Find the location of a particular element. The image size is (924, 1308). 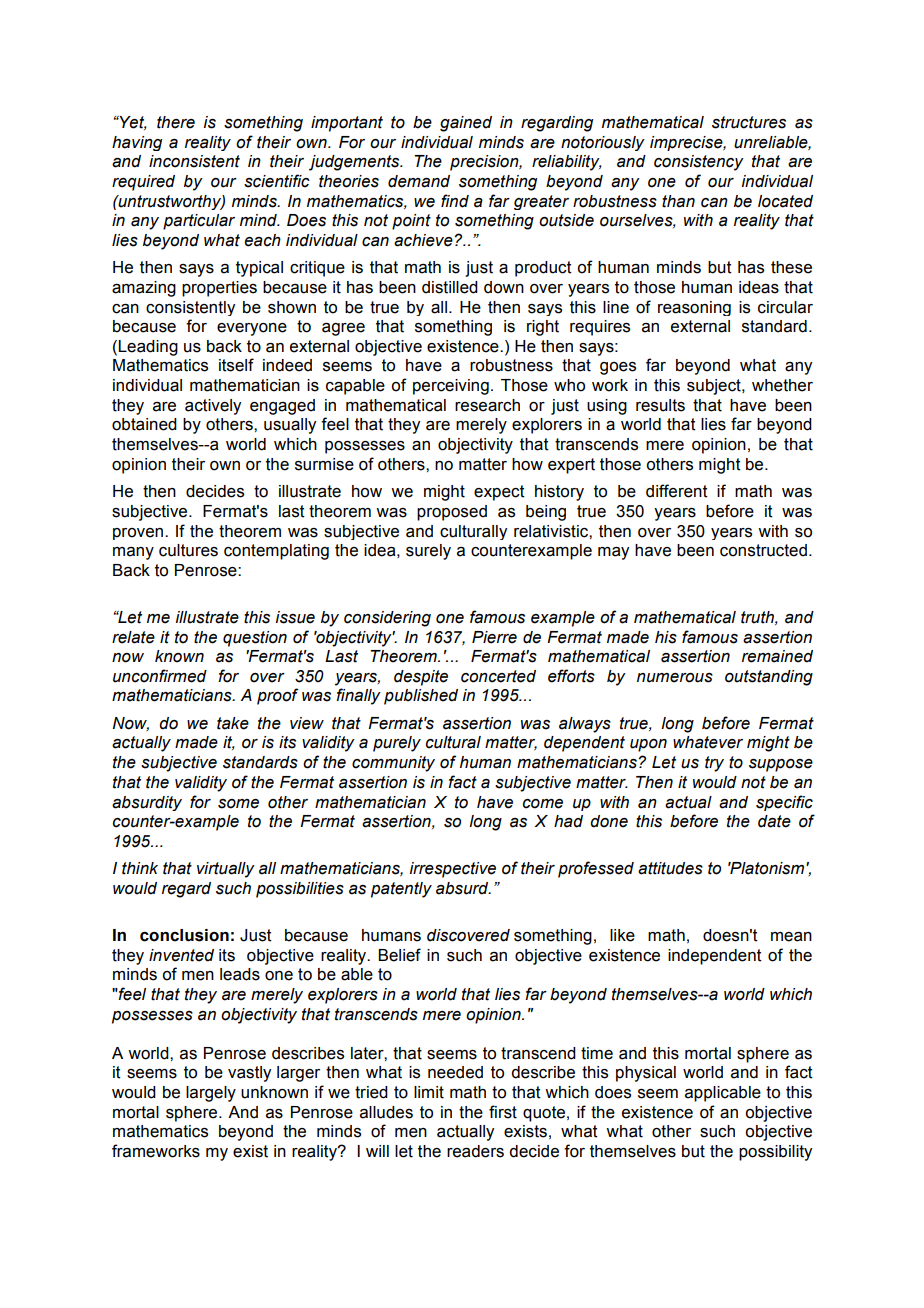

itself is located at coordinates (236, 365).
